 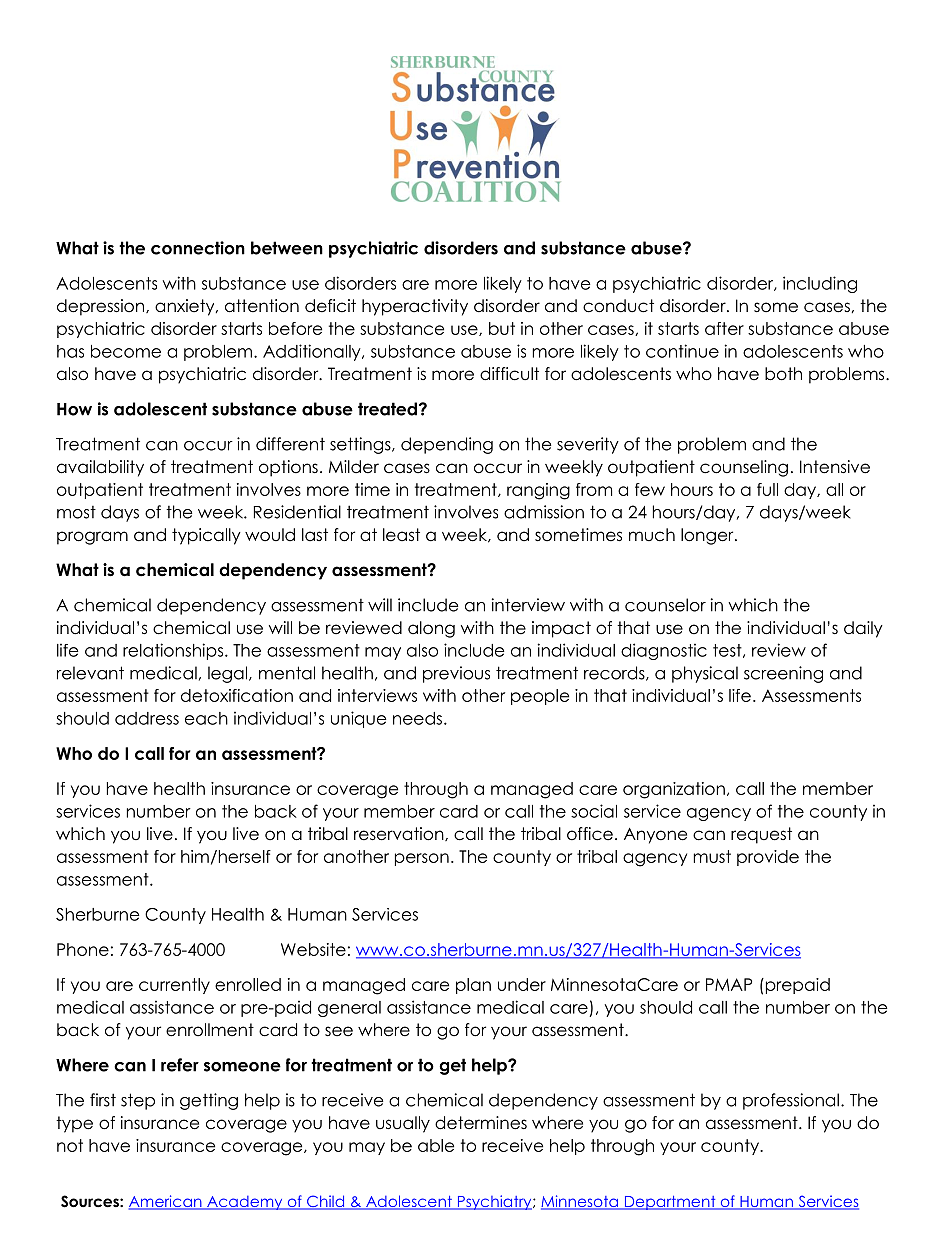 What do you see at coordinates (729, 984) in the document?
I see `PMAP` at bounding box center [729, 984].
